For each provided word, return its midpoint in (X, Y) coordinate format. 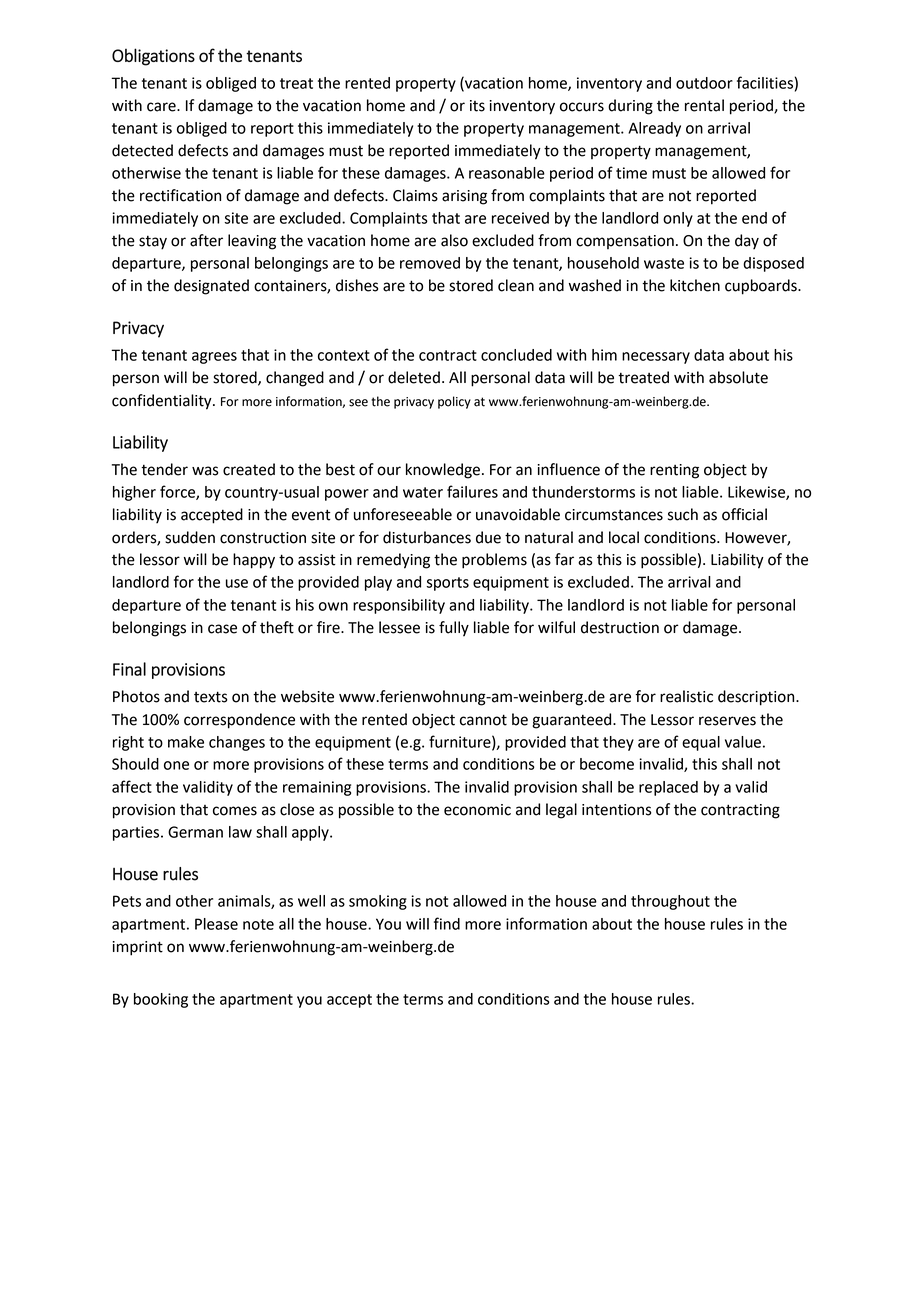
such (683, 514)
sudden (190, 537)
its (477, 106)
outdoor (704, 83)
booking (161, 1000)
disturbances (427, 537)
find (447, 923)
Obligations (153, 57)
